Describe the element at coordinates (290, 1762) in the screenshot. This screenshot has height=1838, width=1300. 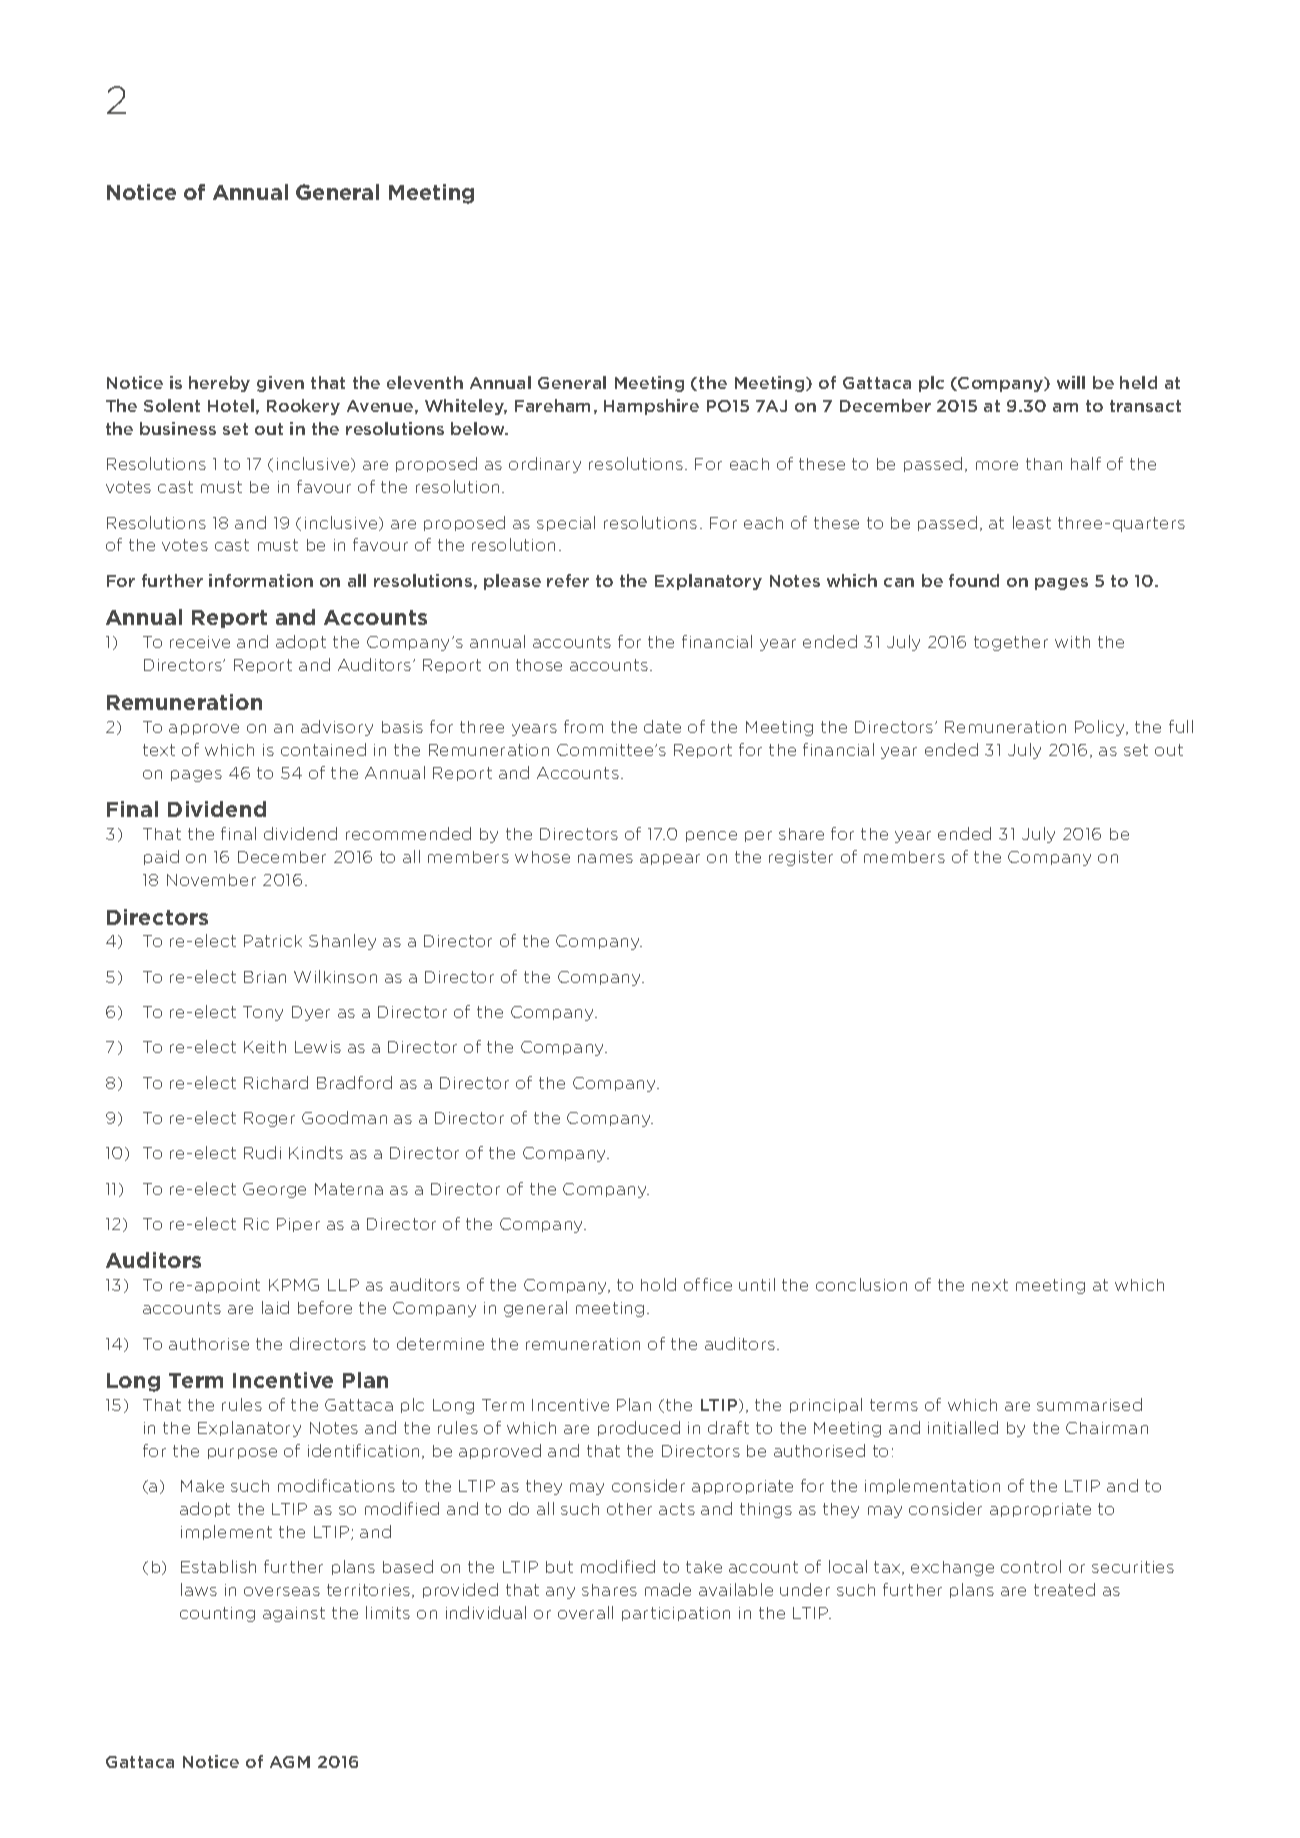
I see `AGM` at that location.
